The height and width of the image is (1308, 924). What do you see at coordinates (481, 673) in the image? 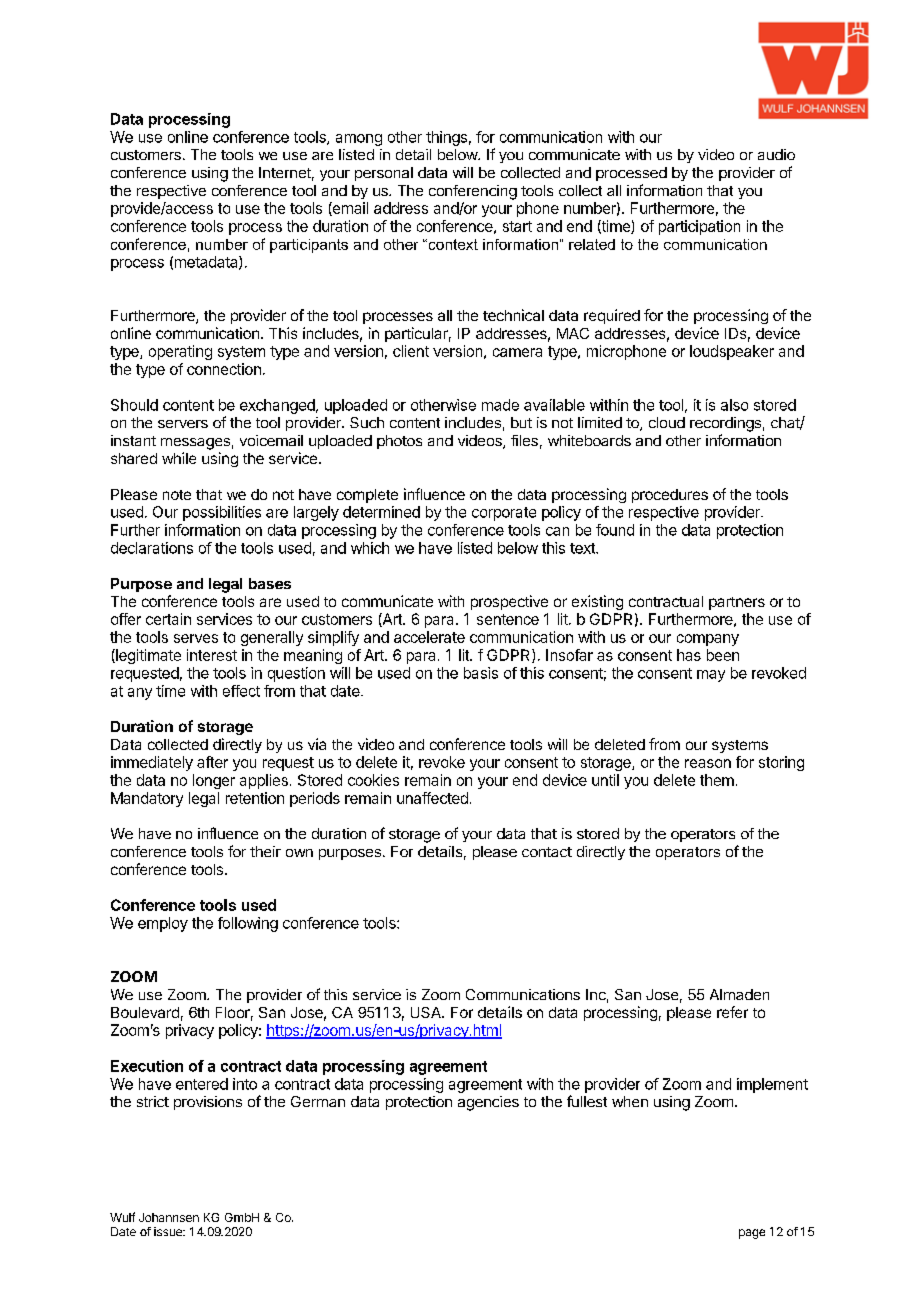
I see `basis` at bounding box center [481, 673].
